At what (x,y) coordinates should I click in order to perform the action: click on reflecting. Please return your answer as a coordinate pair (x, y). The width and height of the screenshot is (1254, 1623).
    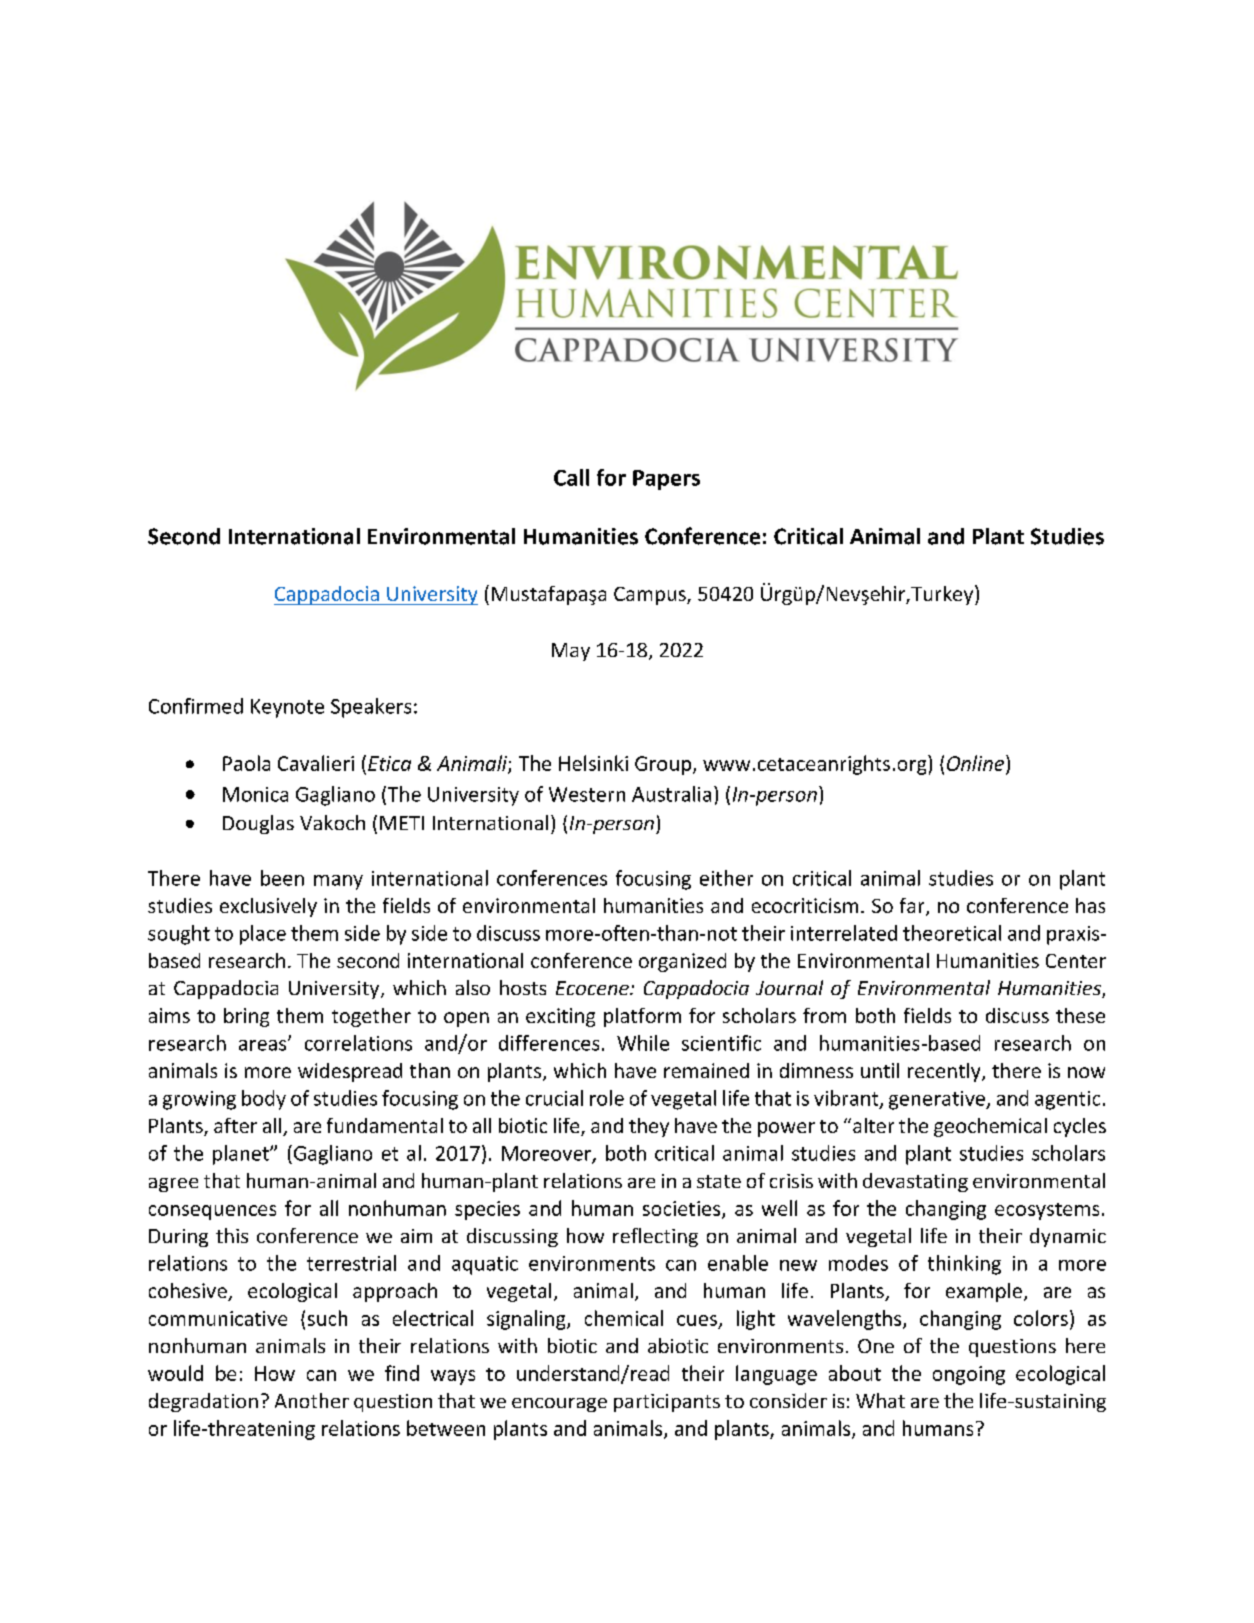
    Looking at the image, I should click on (655, 1237).
